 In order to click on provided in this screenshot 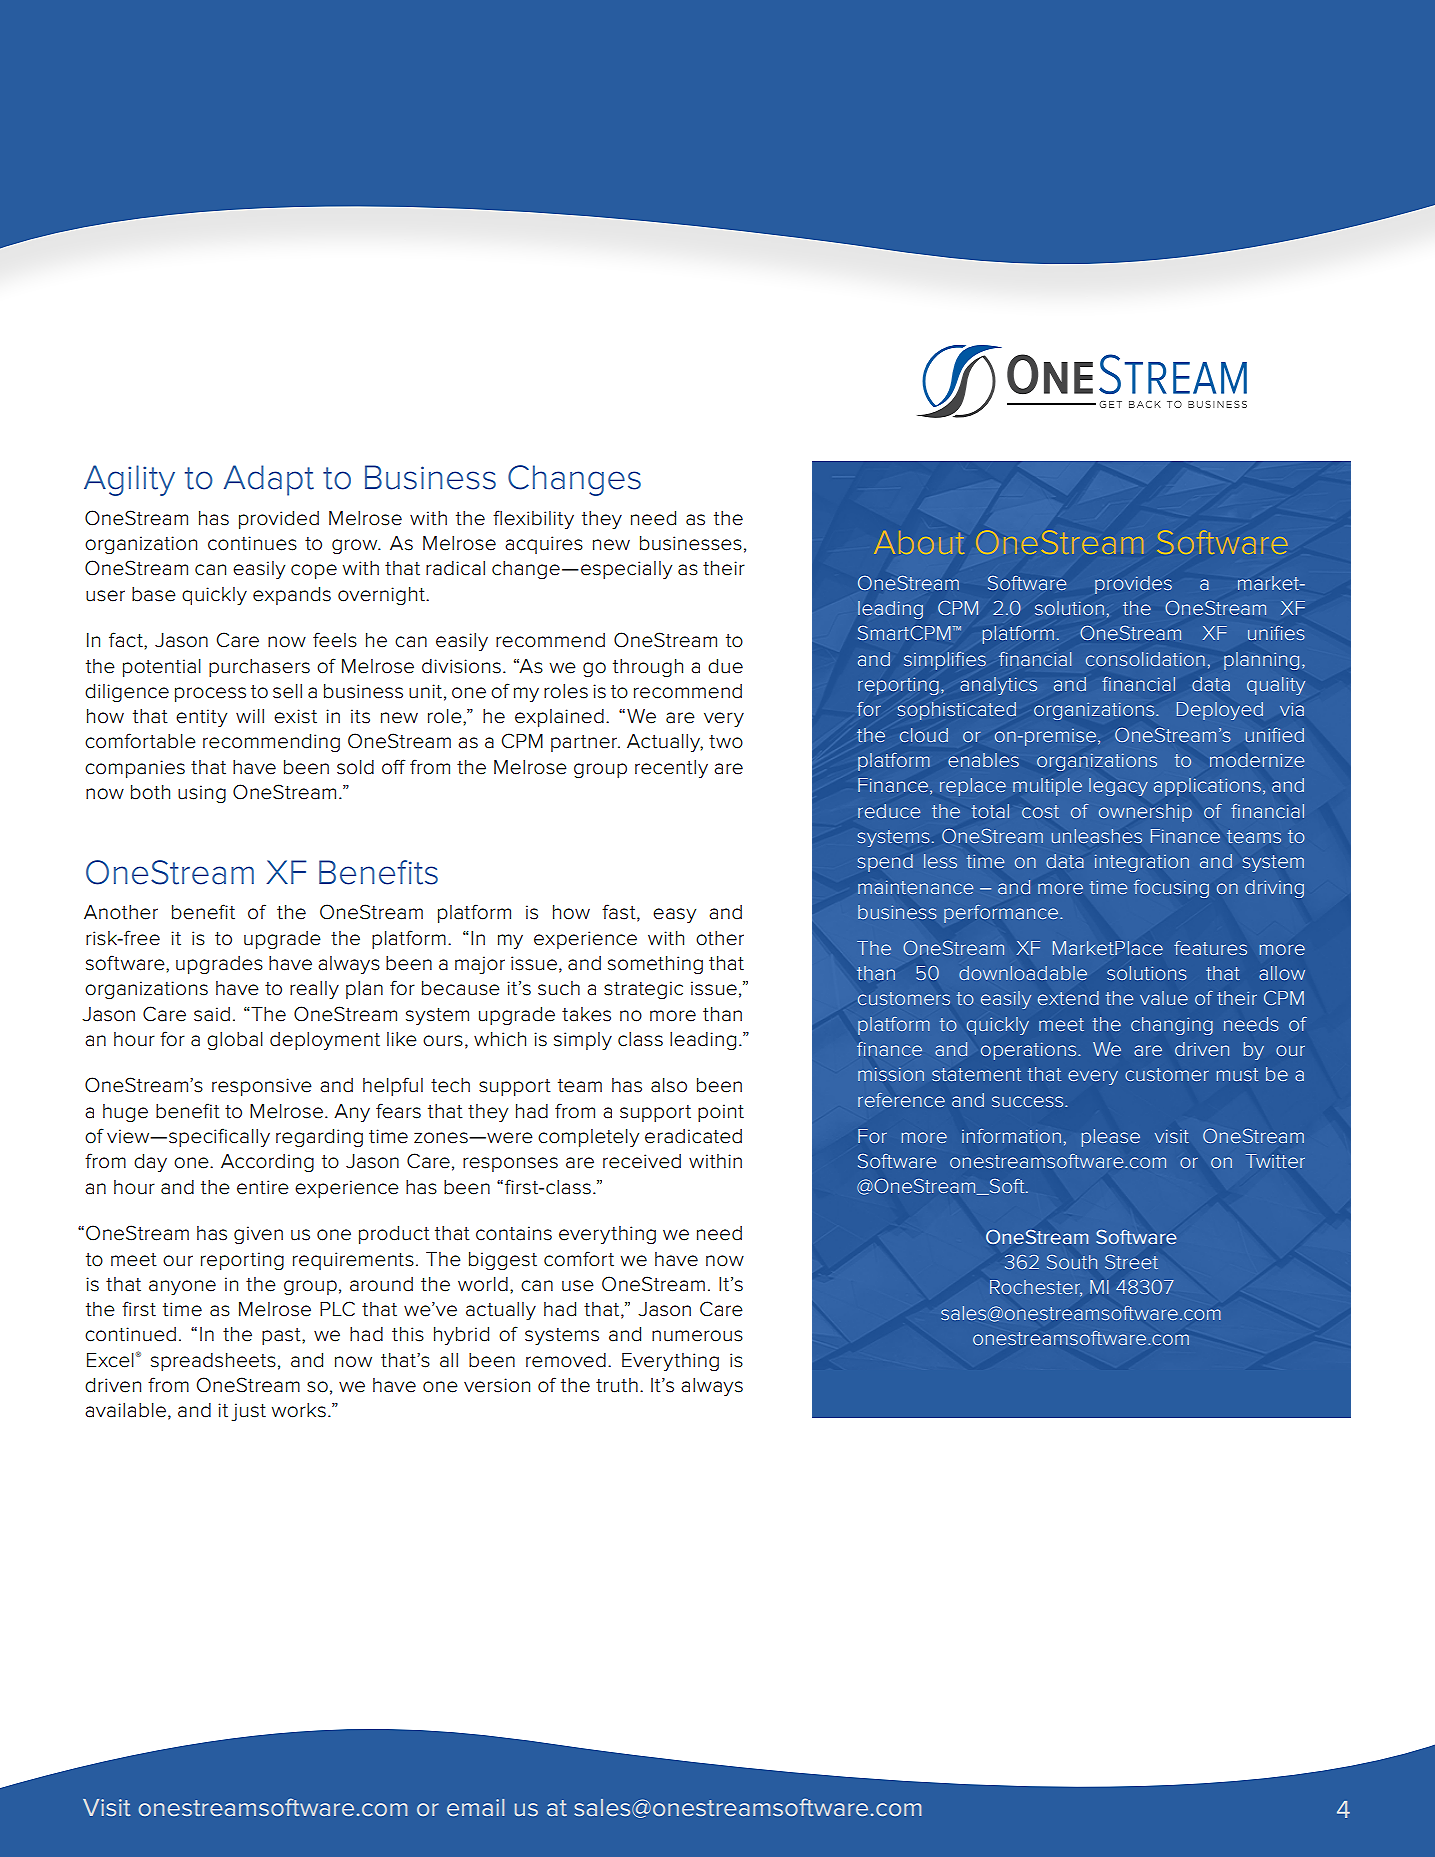, I will do `click(279, 520)`.
